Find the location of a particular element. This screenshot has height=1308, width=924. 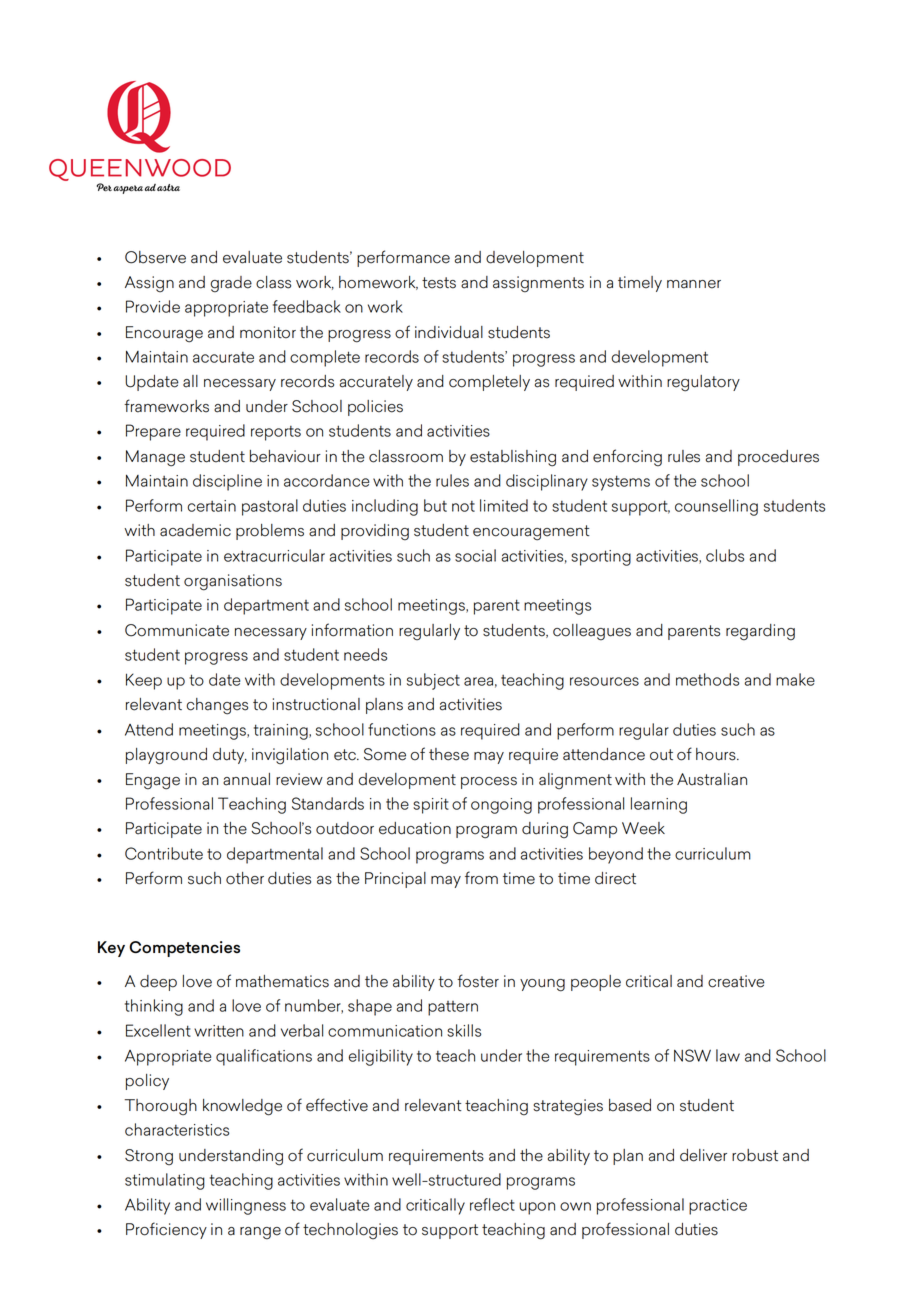

written is located at coordinates (219, 1031).
